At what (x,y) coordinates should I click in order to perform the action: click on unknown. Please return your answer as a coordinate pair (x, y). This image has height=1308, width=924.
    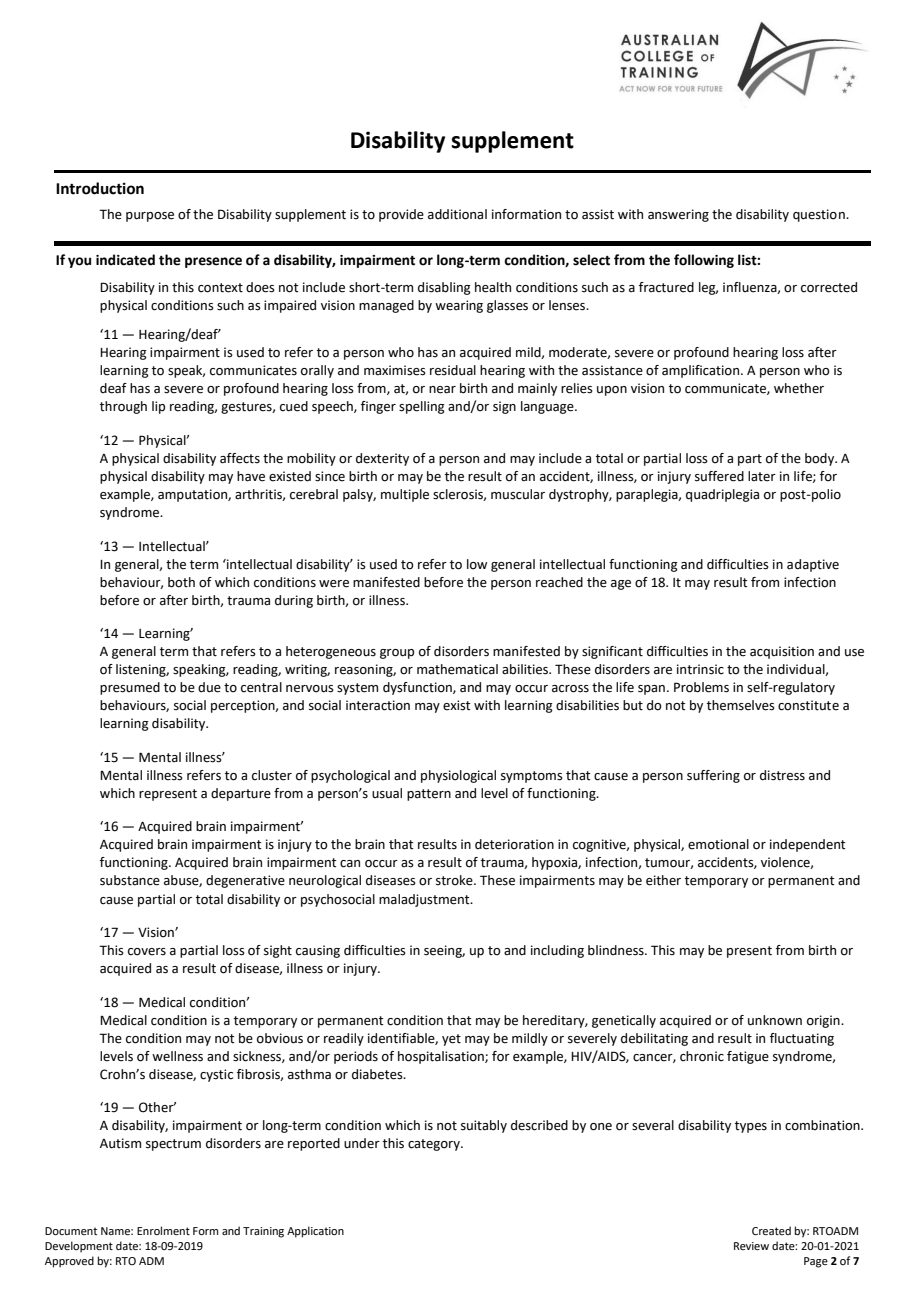
    Looking at the image, I should click on (775, 1020).
